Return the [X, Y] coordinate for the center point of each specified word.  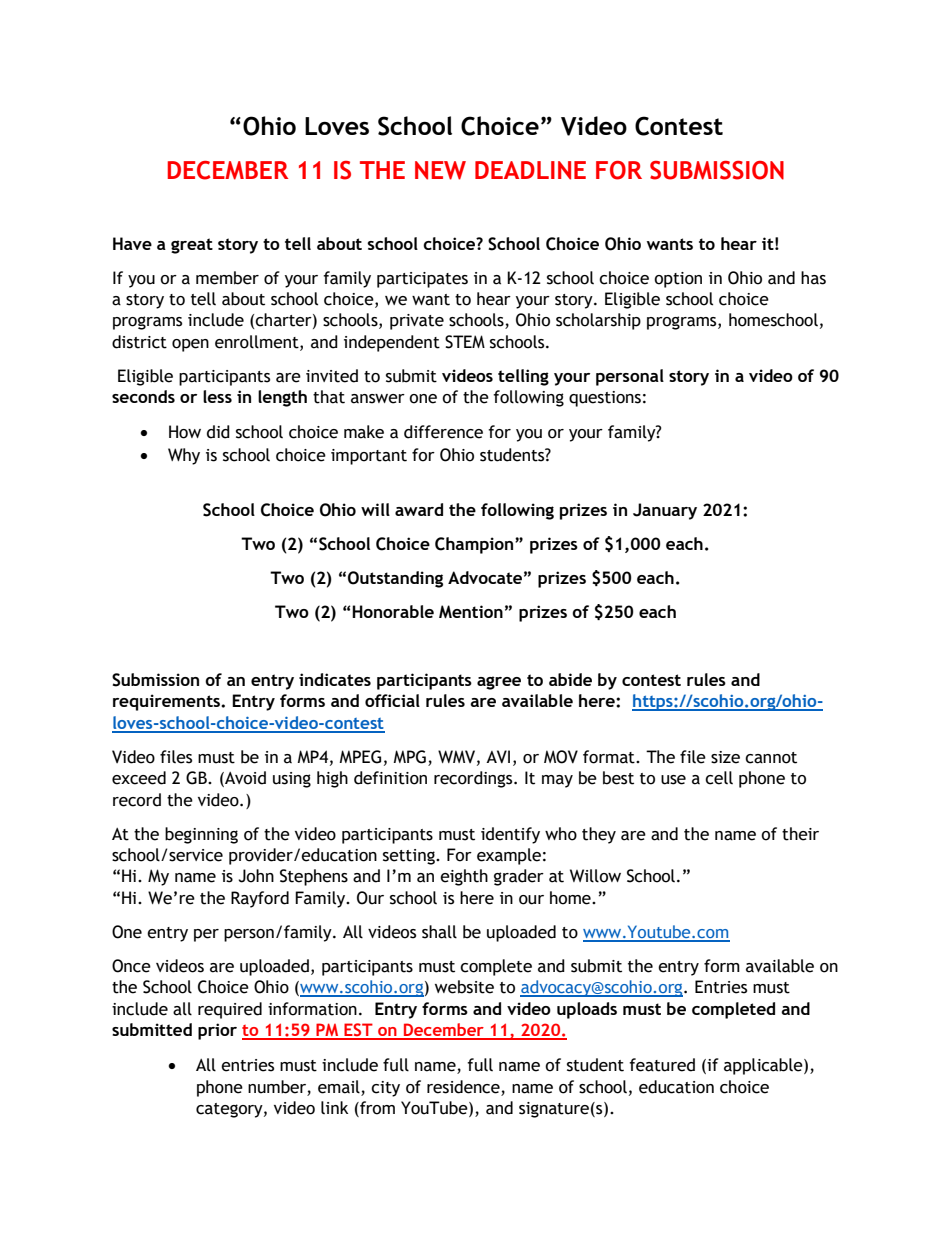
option [678, 280]
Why [184, 456]
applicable [764, 1066]
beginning [201, 835]
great [192, 246]
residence [463, 1087]
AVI [498, 757]
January [665, 511]
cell [719, 778]
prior [217, 1031]
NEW [440, 170]
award [419, 509]
